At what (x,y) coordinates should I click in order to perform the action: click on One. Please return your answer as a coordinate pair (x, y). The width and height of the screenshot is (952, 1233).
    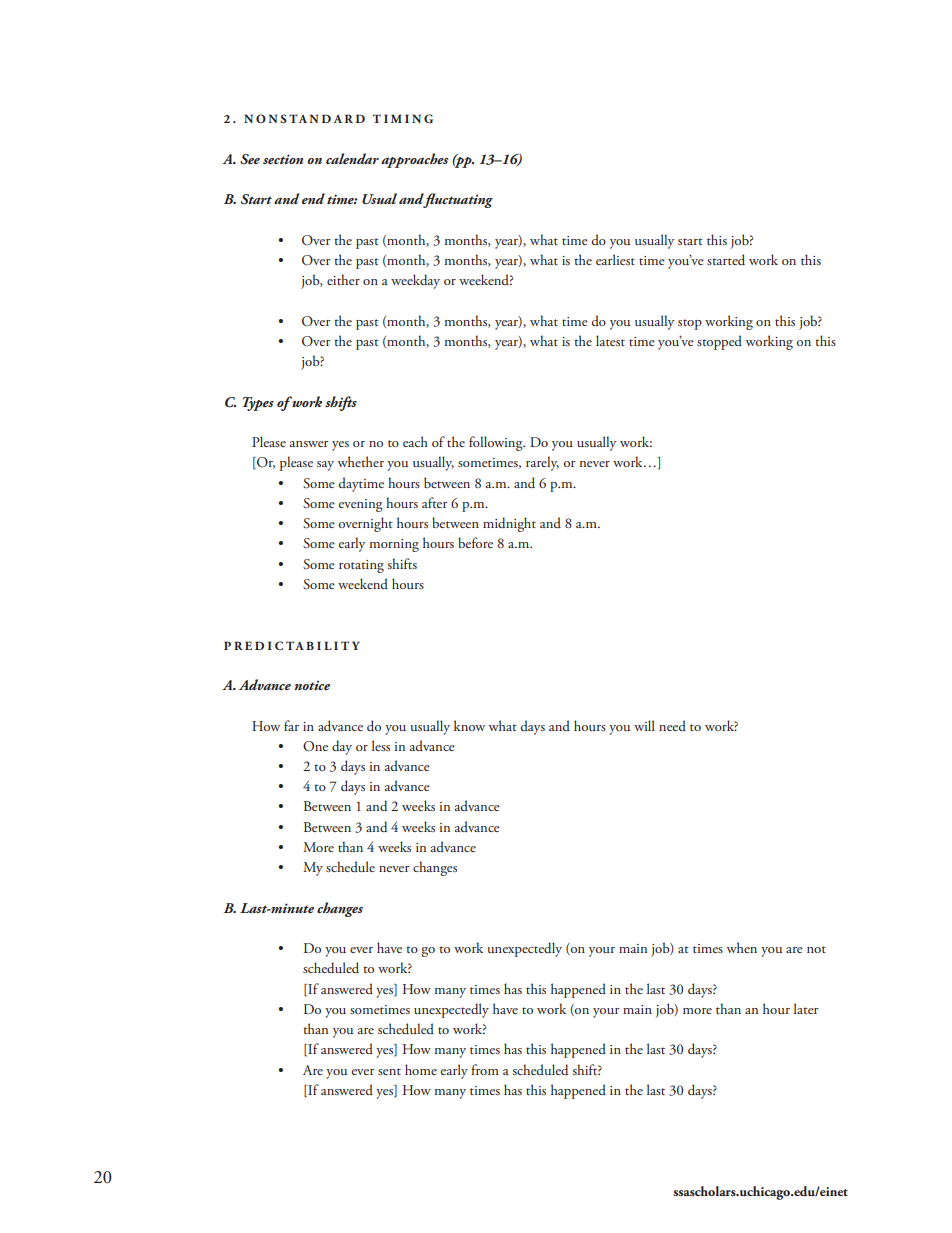
    Looking at the image, I should click on (315, 746).
